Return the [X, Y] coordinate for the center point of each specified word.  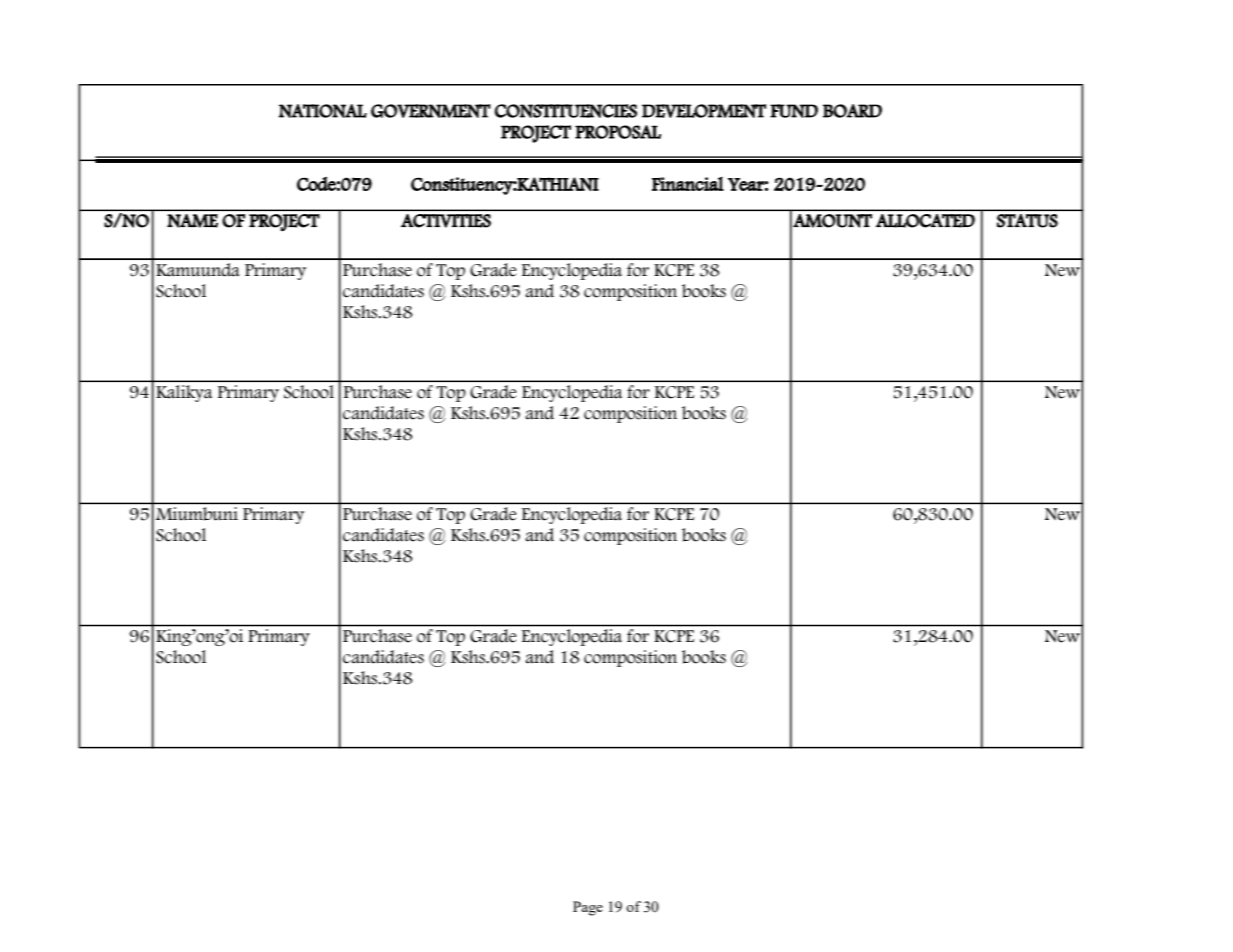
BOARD [852, 111]
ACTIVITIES [446, 221]
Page [588, 908]
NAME [192, 221]
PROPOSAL [618, 132]
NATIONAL [323, 111]
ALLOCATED [925, 221]
